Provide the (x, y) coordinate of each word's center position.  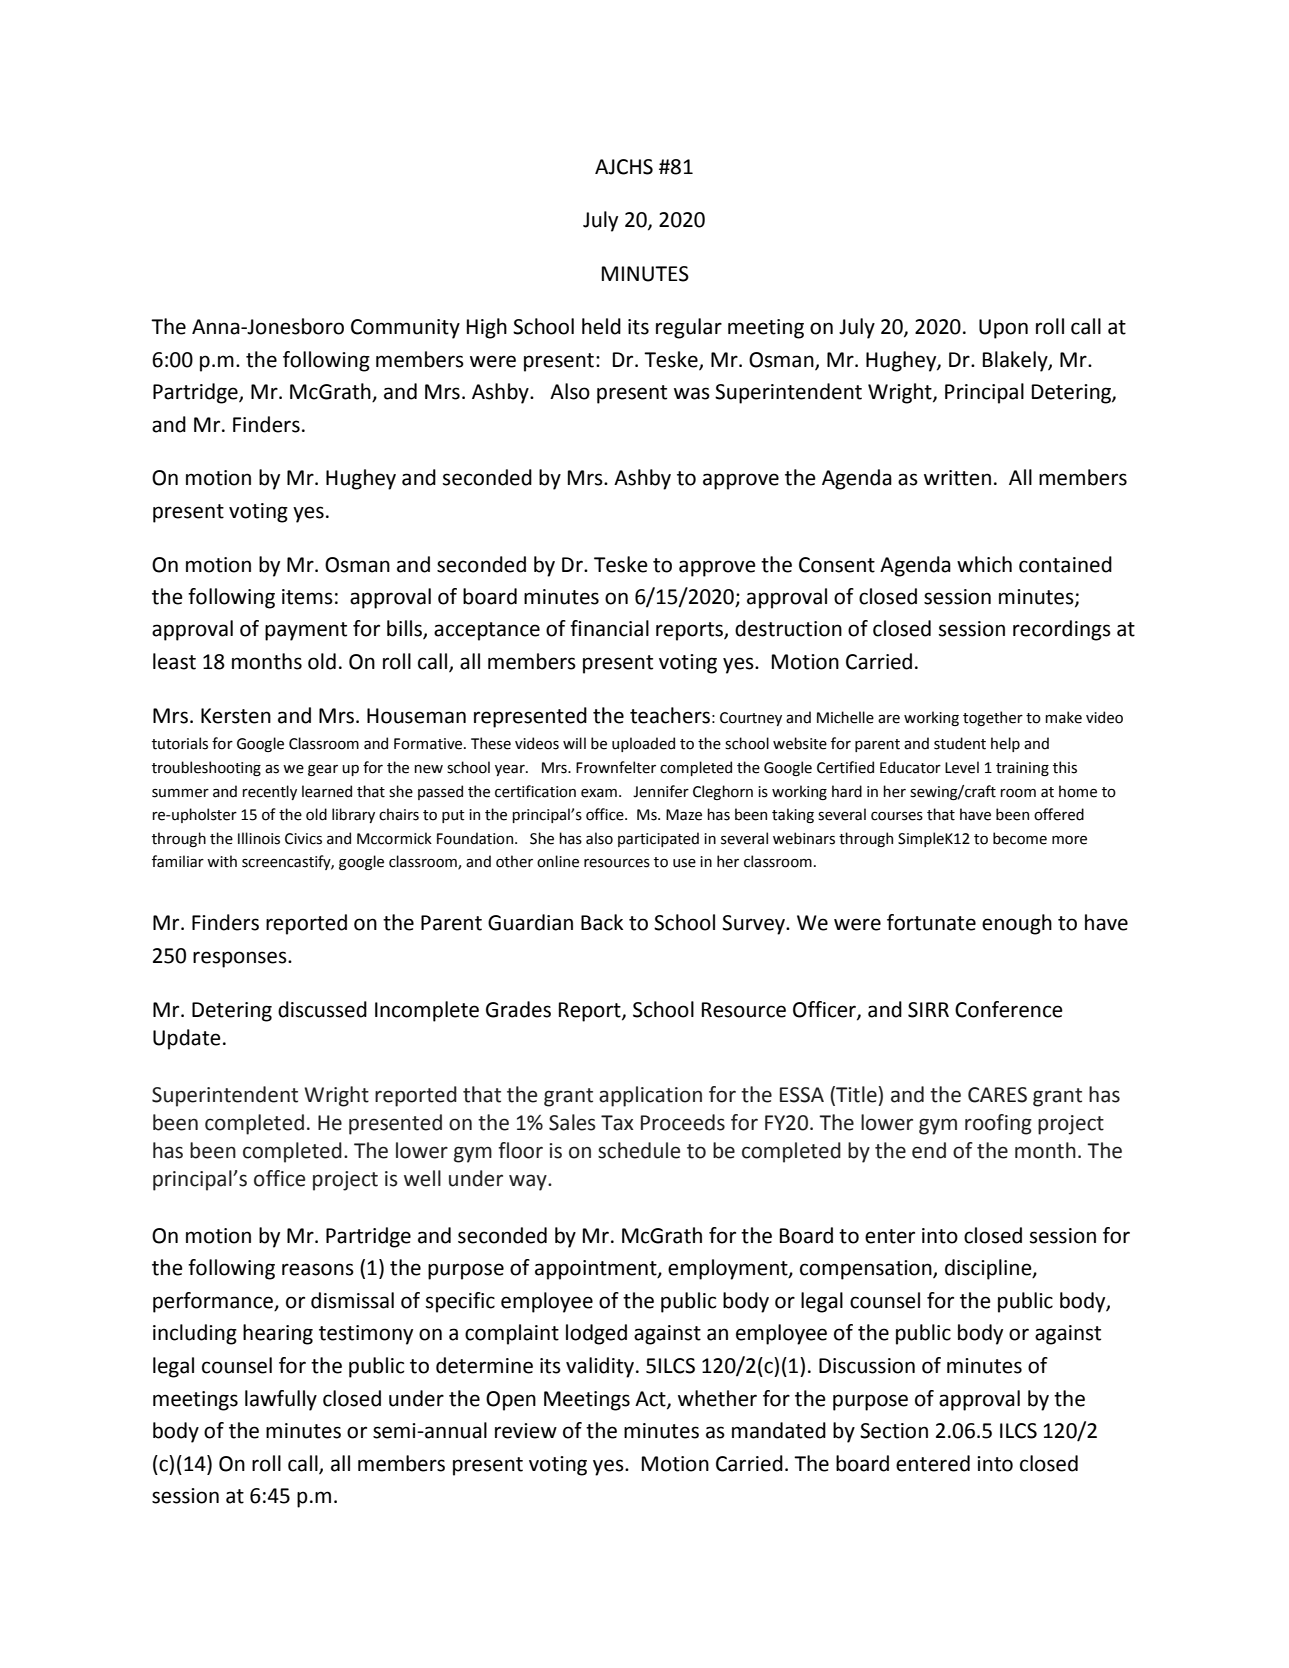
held (601, 326)
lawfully (281, 1400)
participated (658, 839)
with (222, 861)
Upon (1003, 329)
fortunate (931, 922)
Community (405, 329)
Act (651, 1399)
